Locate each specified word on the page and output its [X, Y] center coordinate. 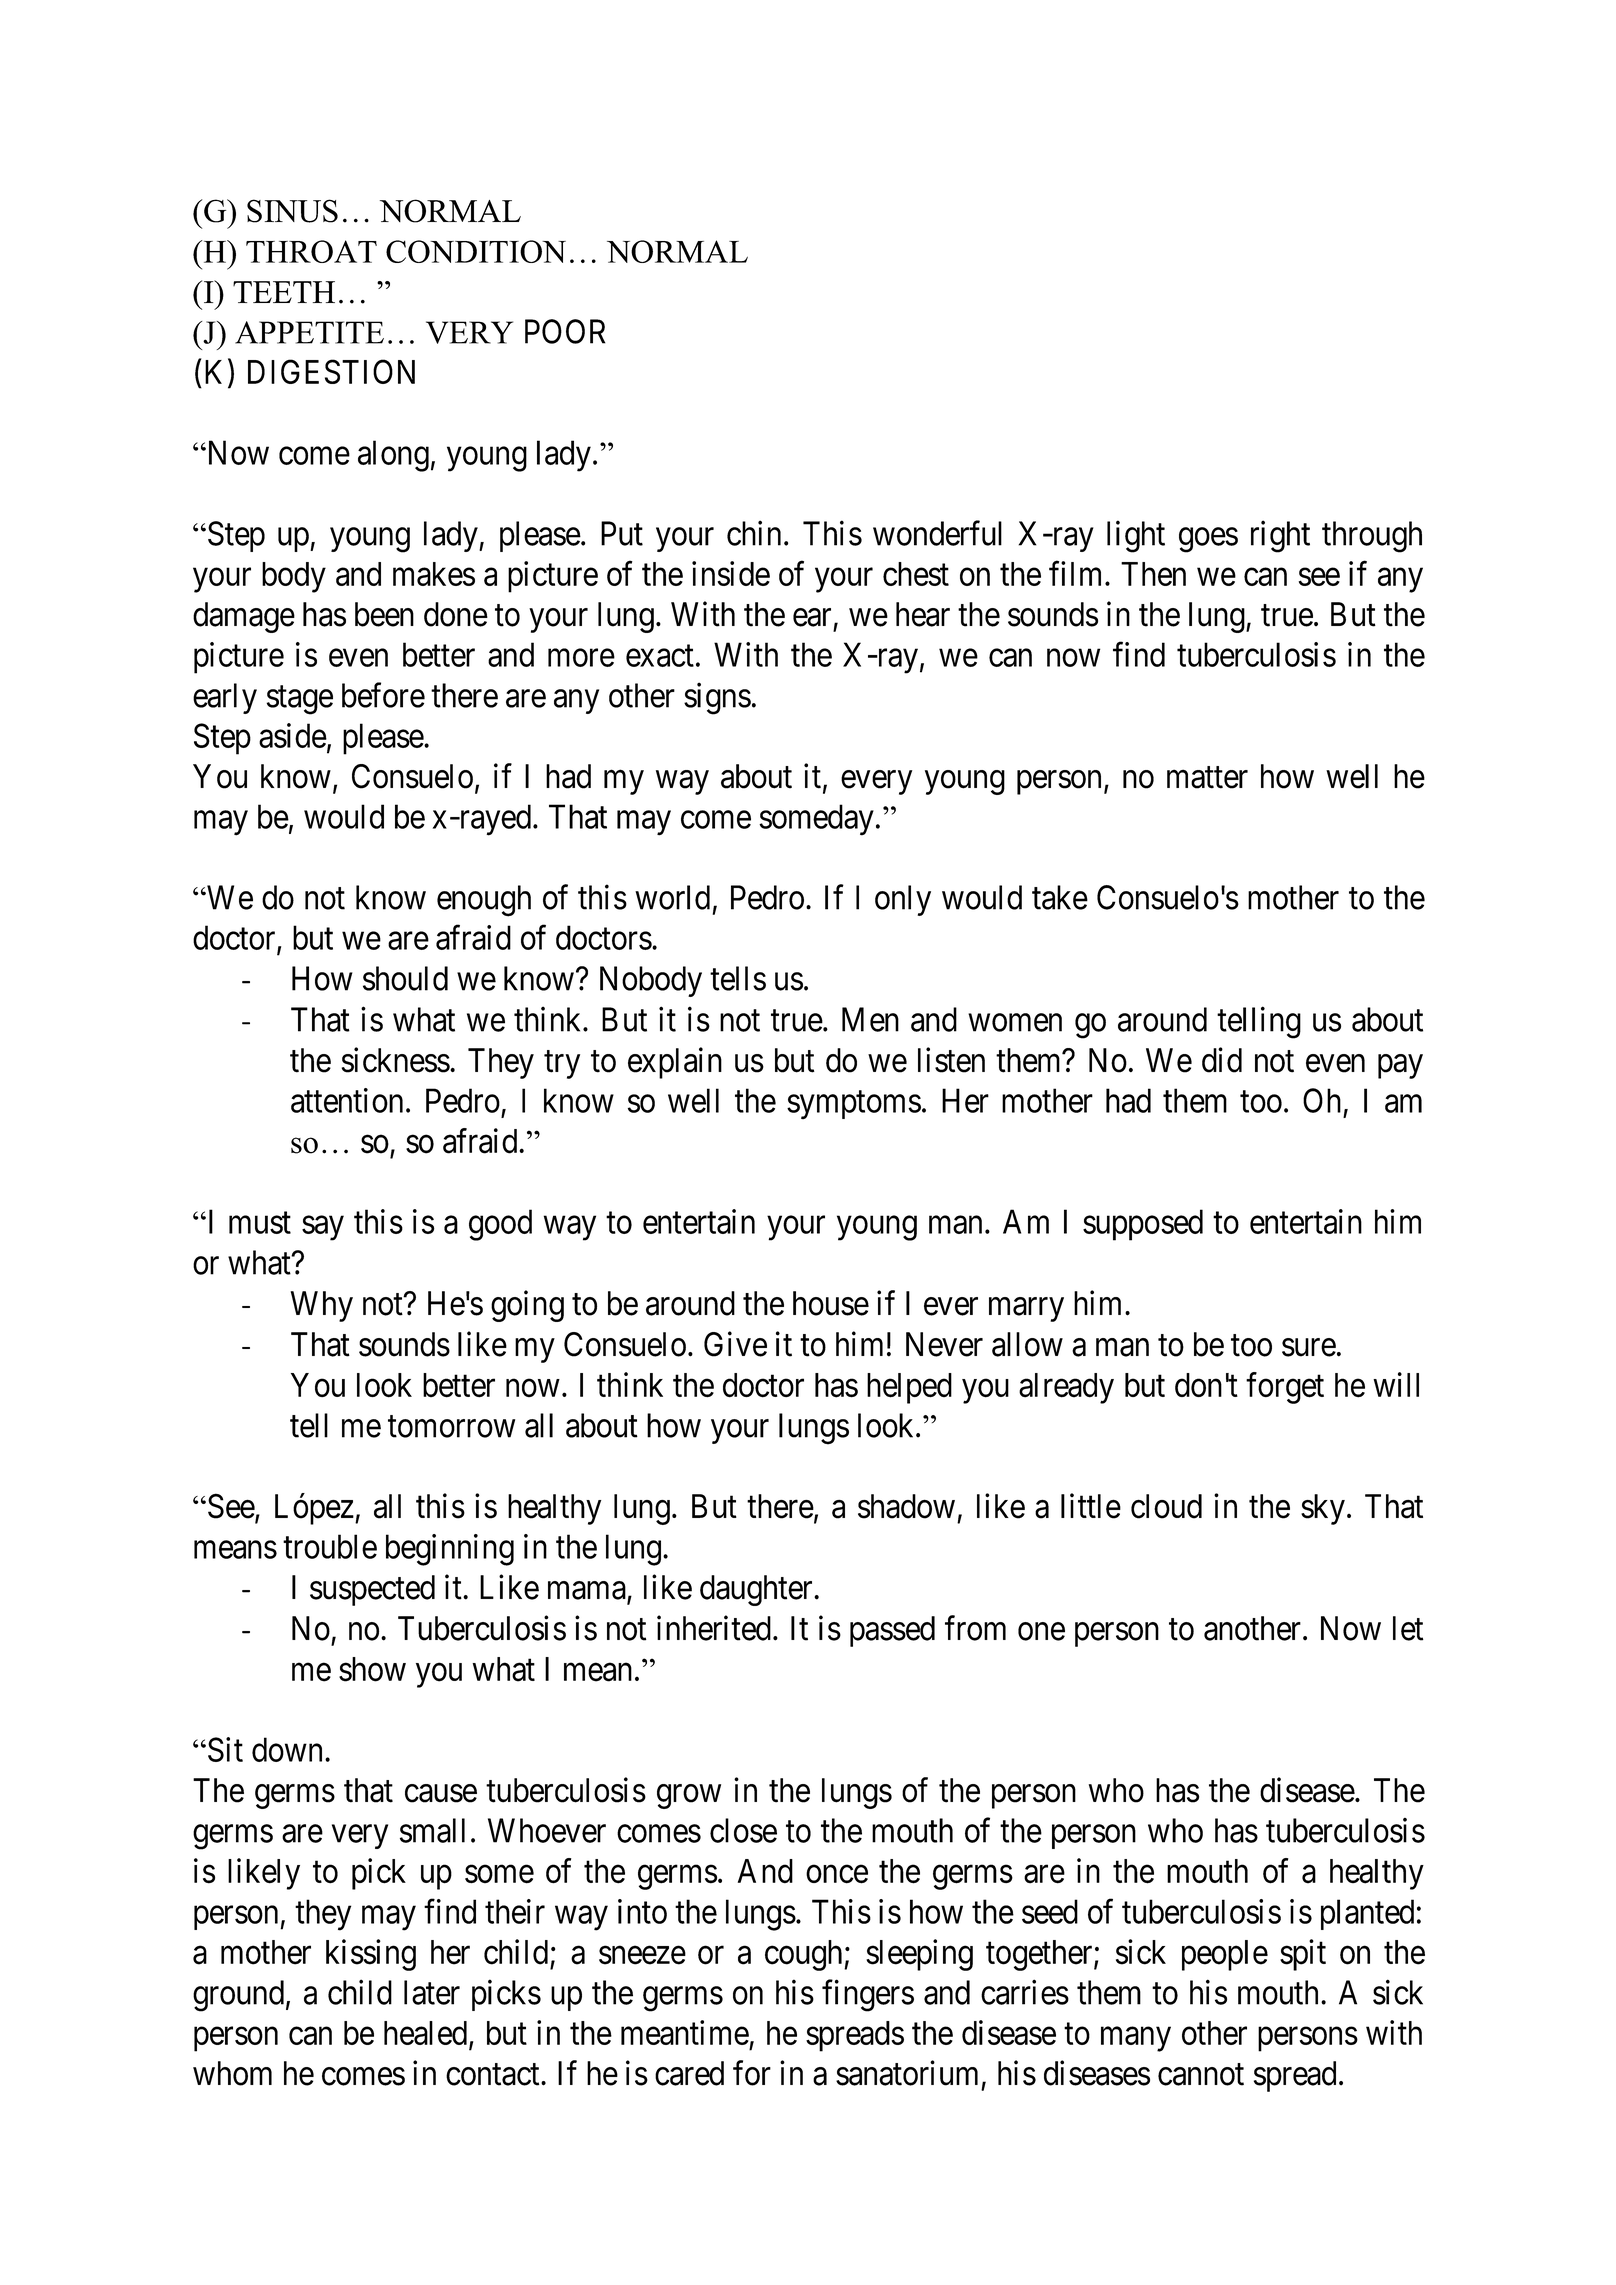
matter [1207, 778]
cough [805, 1955]
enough [484, 901]
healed [427, 2034]
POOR [565, 331]
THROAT [311, 251]
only [903, 900]
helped [909, 1388]
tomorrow [451, 1427]
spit [1303, 1955]
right [1280, 537]
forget [1285, 1388]
